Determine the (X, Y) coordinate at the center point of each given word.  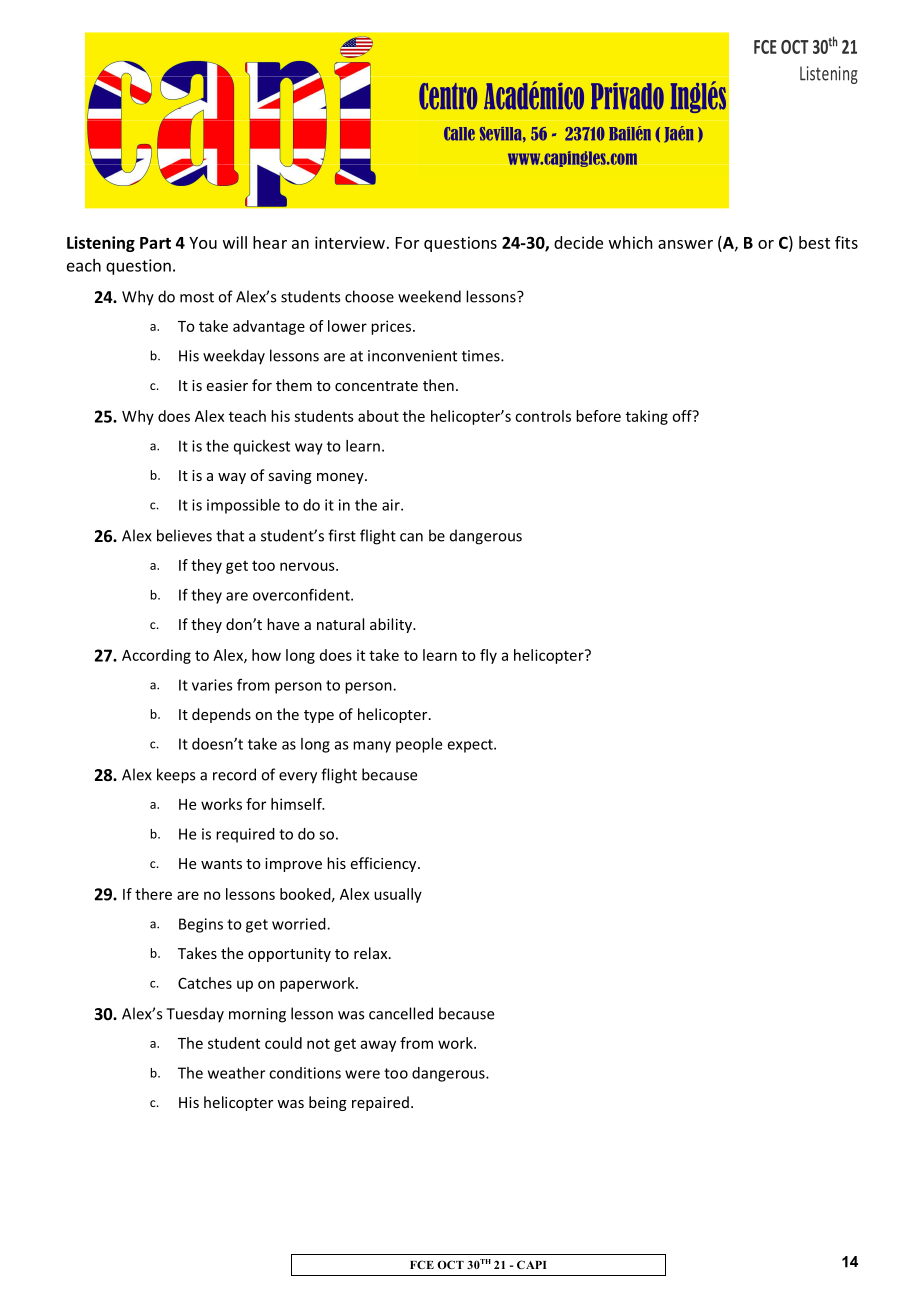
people (419, 745)
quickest (262, 447)
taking (647, 417)
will (235, 242)
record (234, 774)
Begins (201, 925)
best (814, 242)
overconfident (302, 594)
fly (488, 656)
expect (471, 746)
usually (398, 895)
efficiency (385, 864)
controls (543, 416)
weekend (429, 296)
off (683, 416)
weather (236, 1073)
